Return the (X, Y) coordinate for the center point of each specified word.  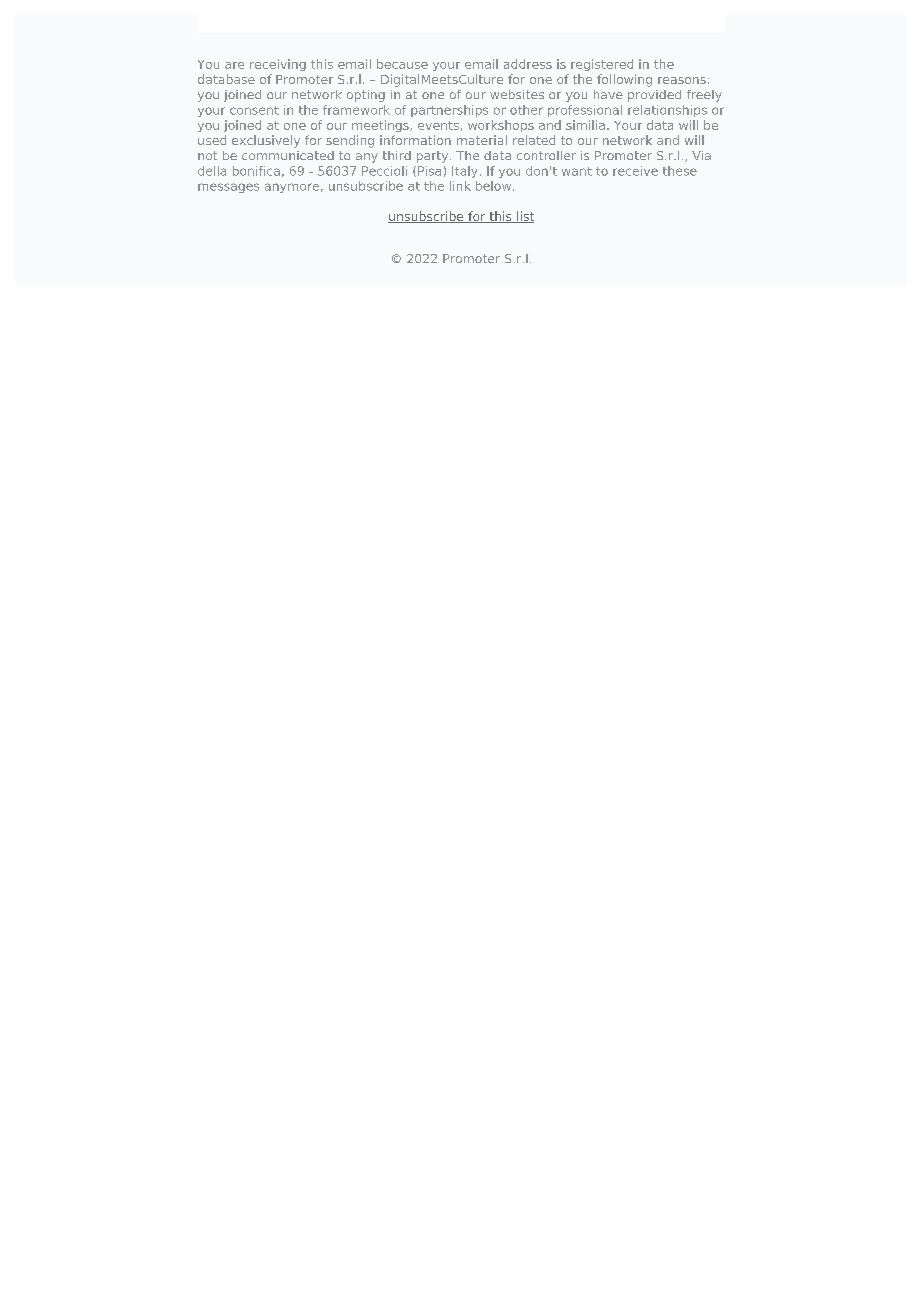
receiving (278, 65)
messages (228, 188)
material (482, 140)
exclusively (266, 141)
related (534, 140)
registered (602, 65)
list (524, 217)
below (495, 186)
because (402, 64)
